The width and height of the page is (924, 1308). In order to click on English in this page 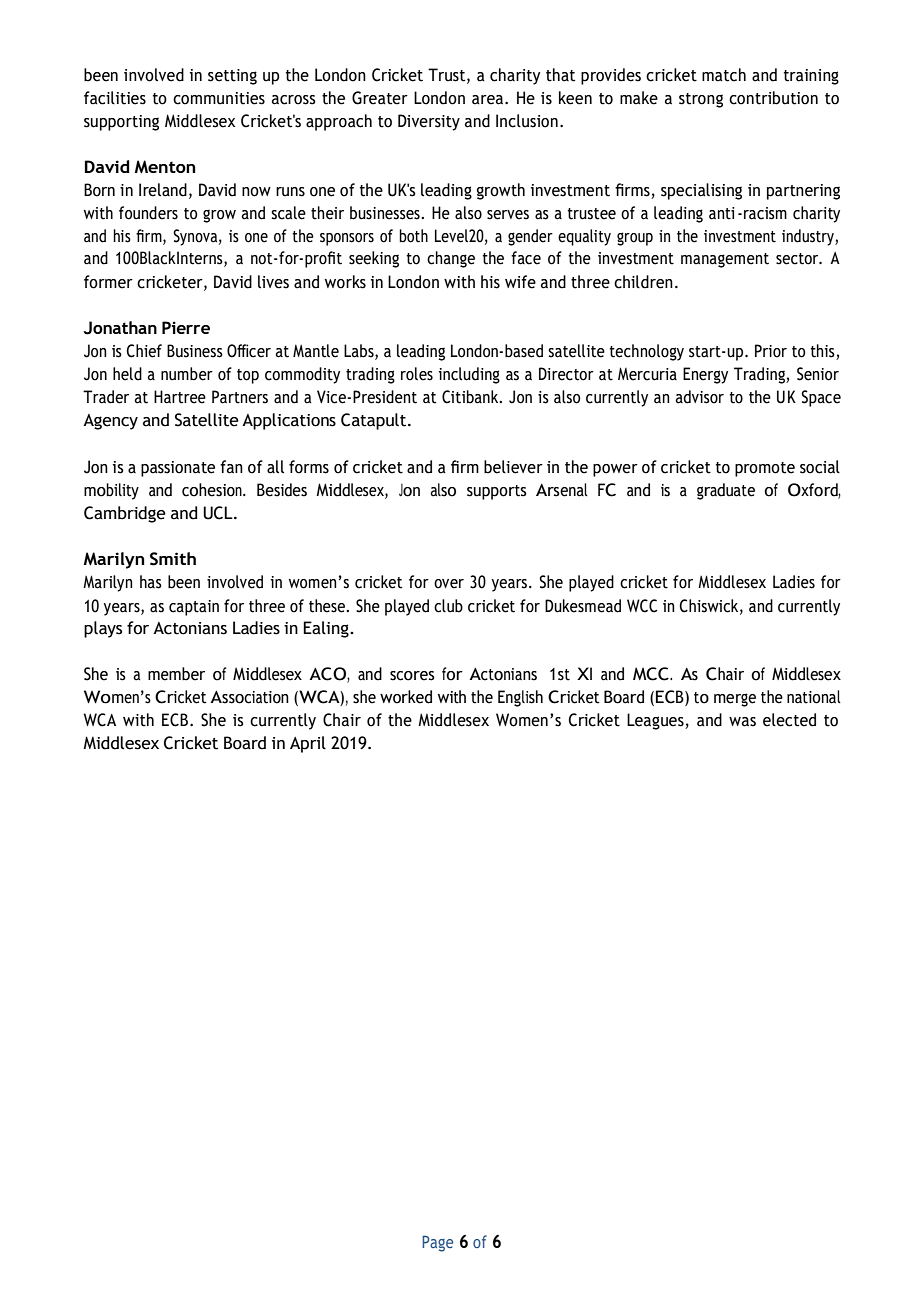, I will do `click(520, 698)`.
